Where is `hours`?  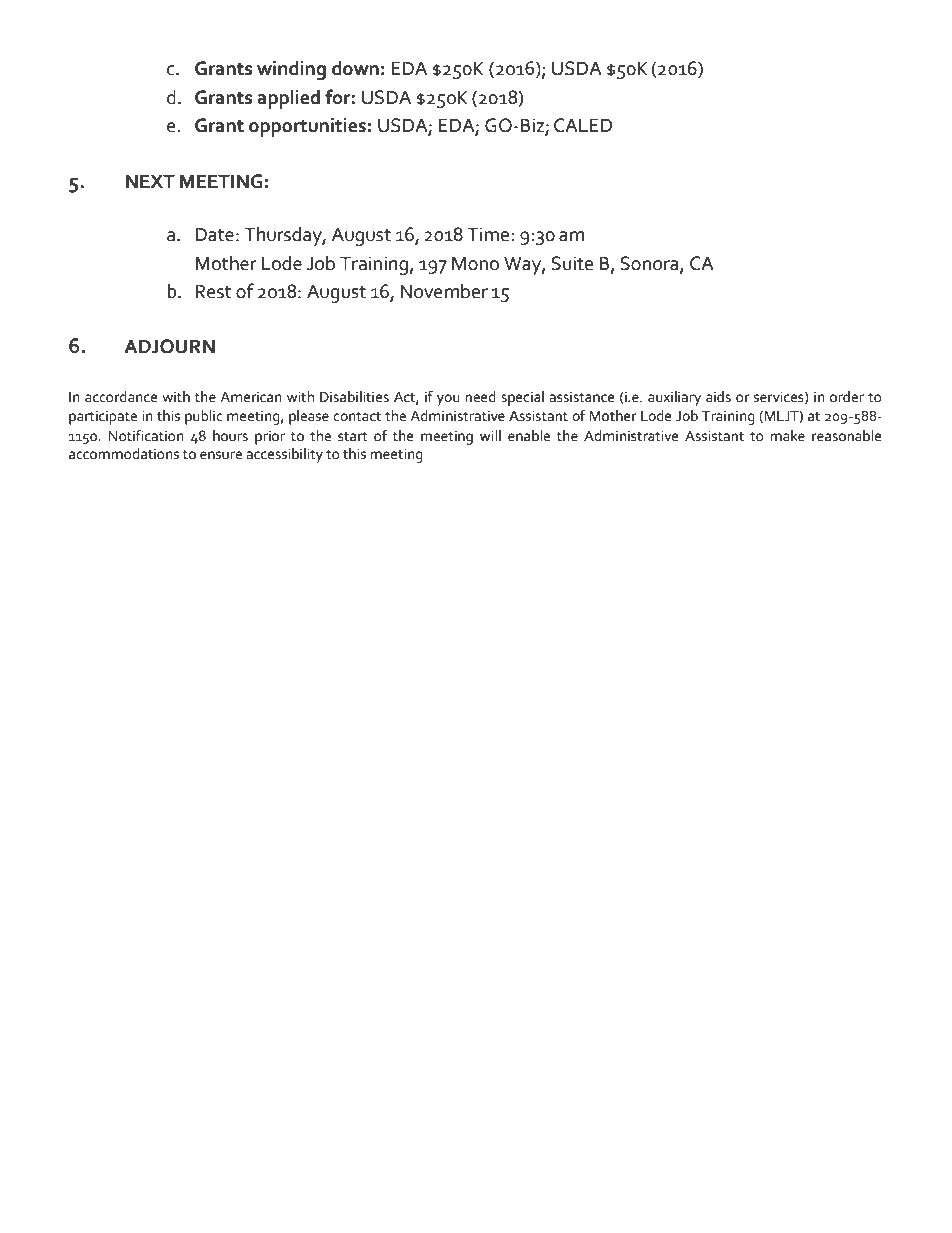
hours is located at coordinates (230, 436).
